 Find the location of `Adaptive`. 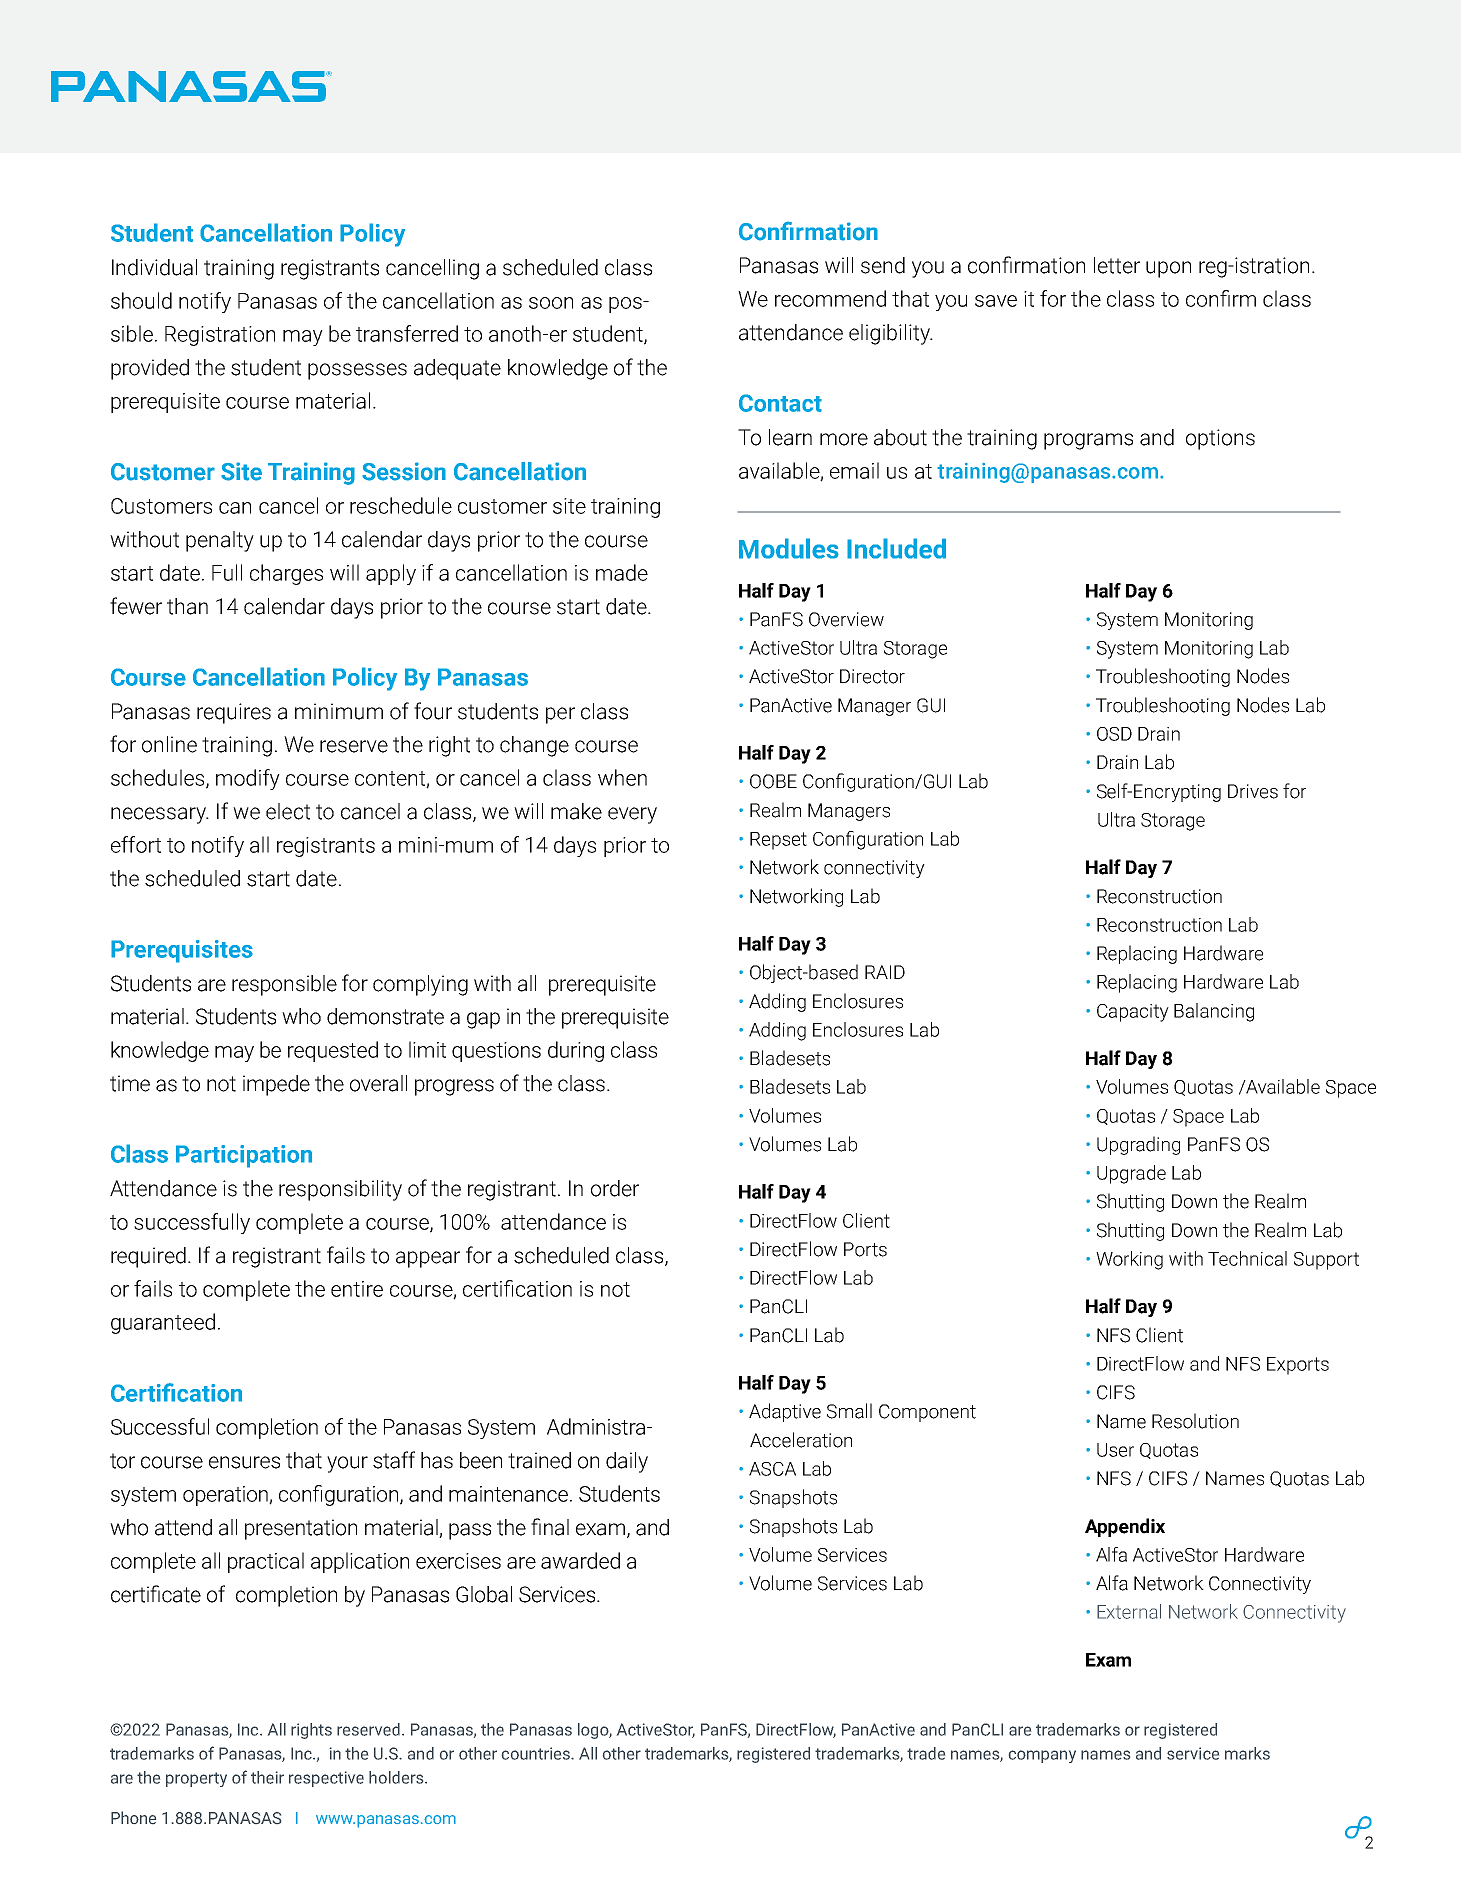

Adaptive is located at coordinates (785, 1412).
